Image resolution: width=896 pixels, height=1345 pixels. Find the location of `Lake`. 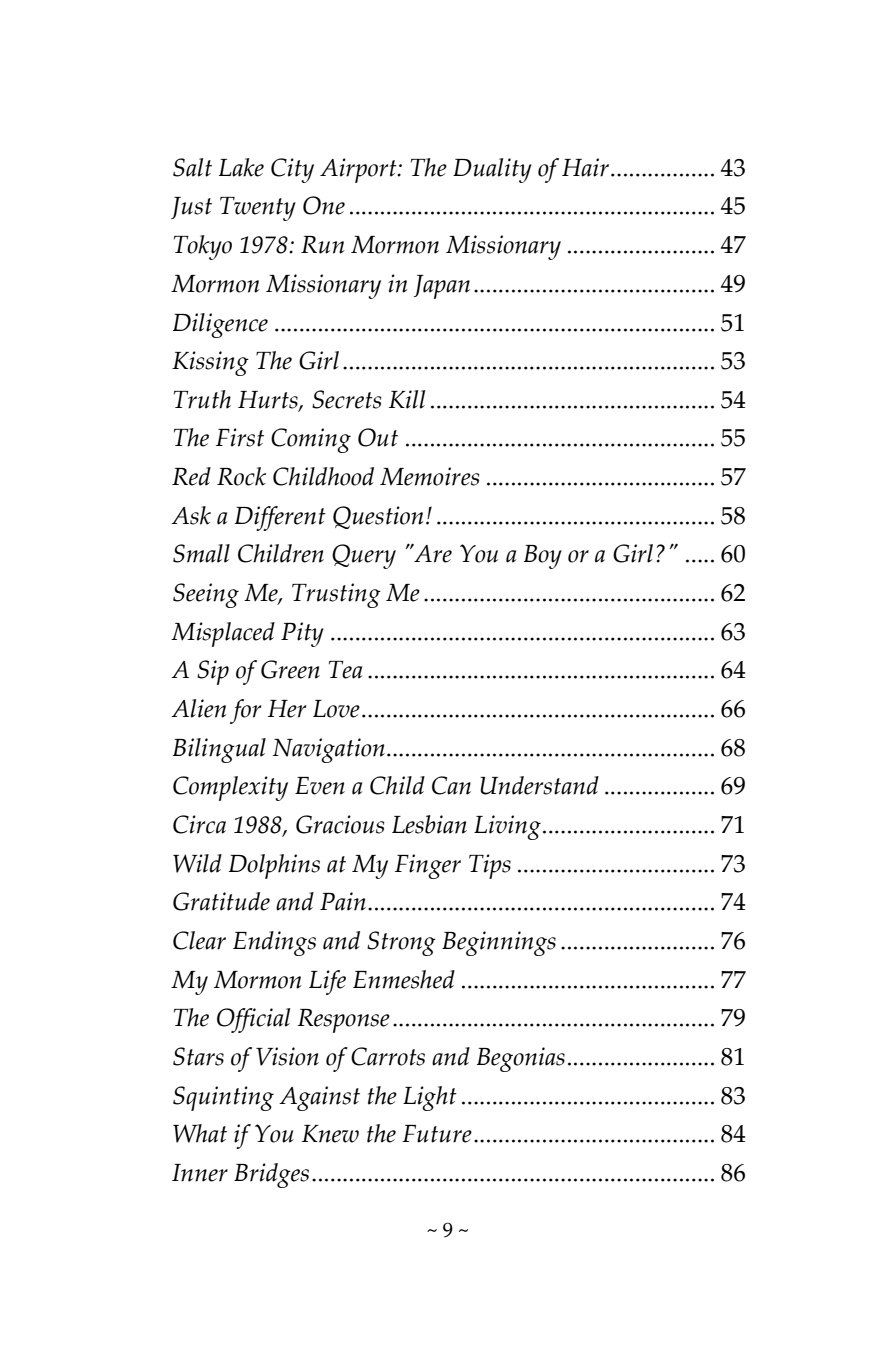

Lake is located at coordinates (241, 167).
